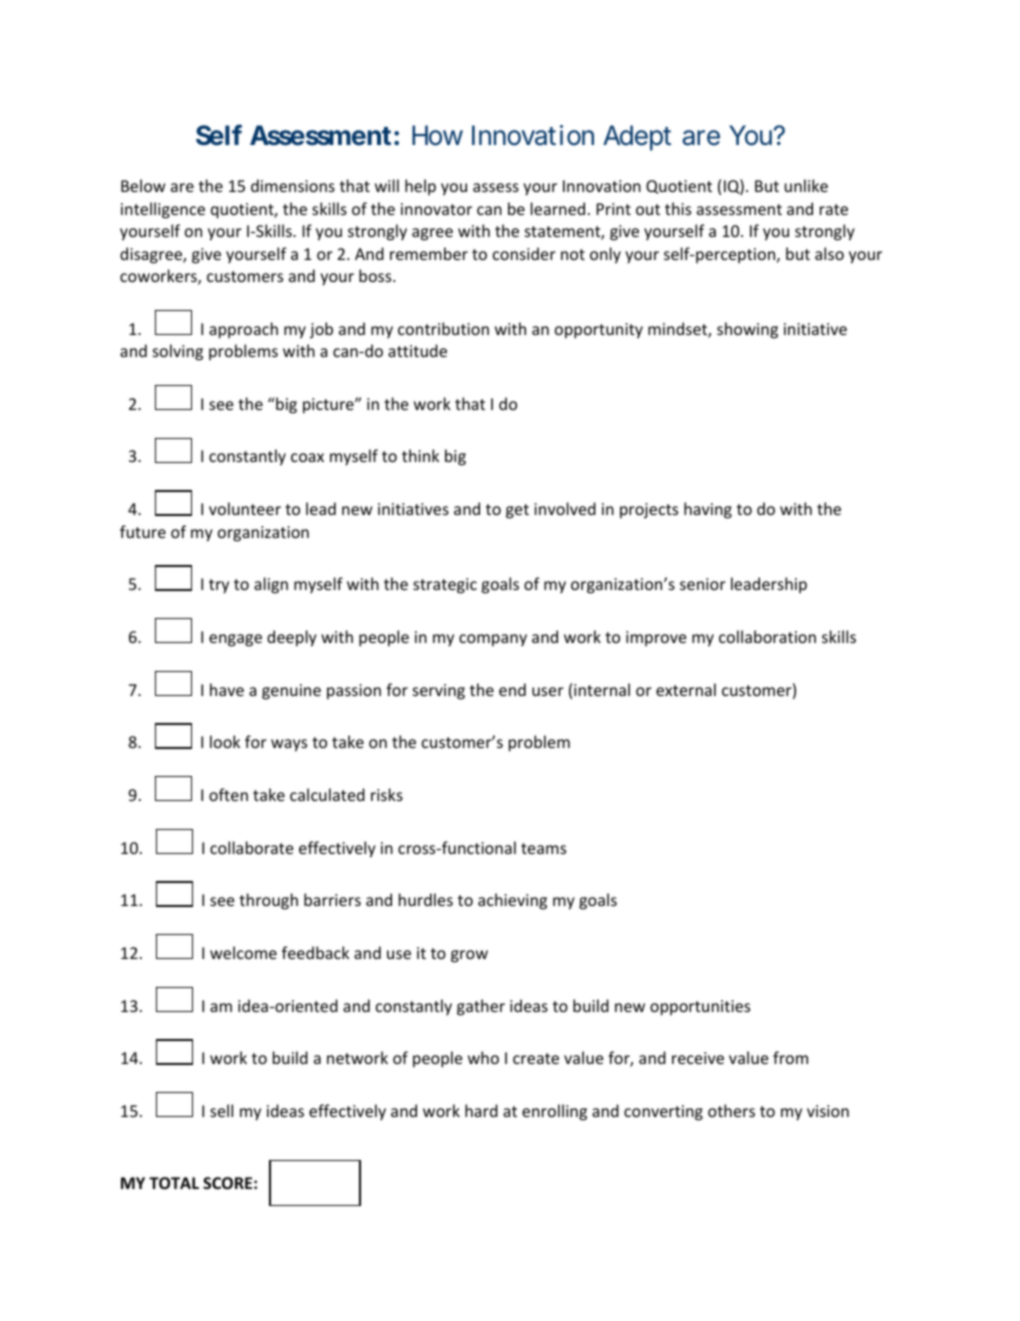  What do you see at coordinates (420, 187) in the page?
I see `help` at bounding box center [420, 187].
